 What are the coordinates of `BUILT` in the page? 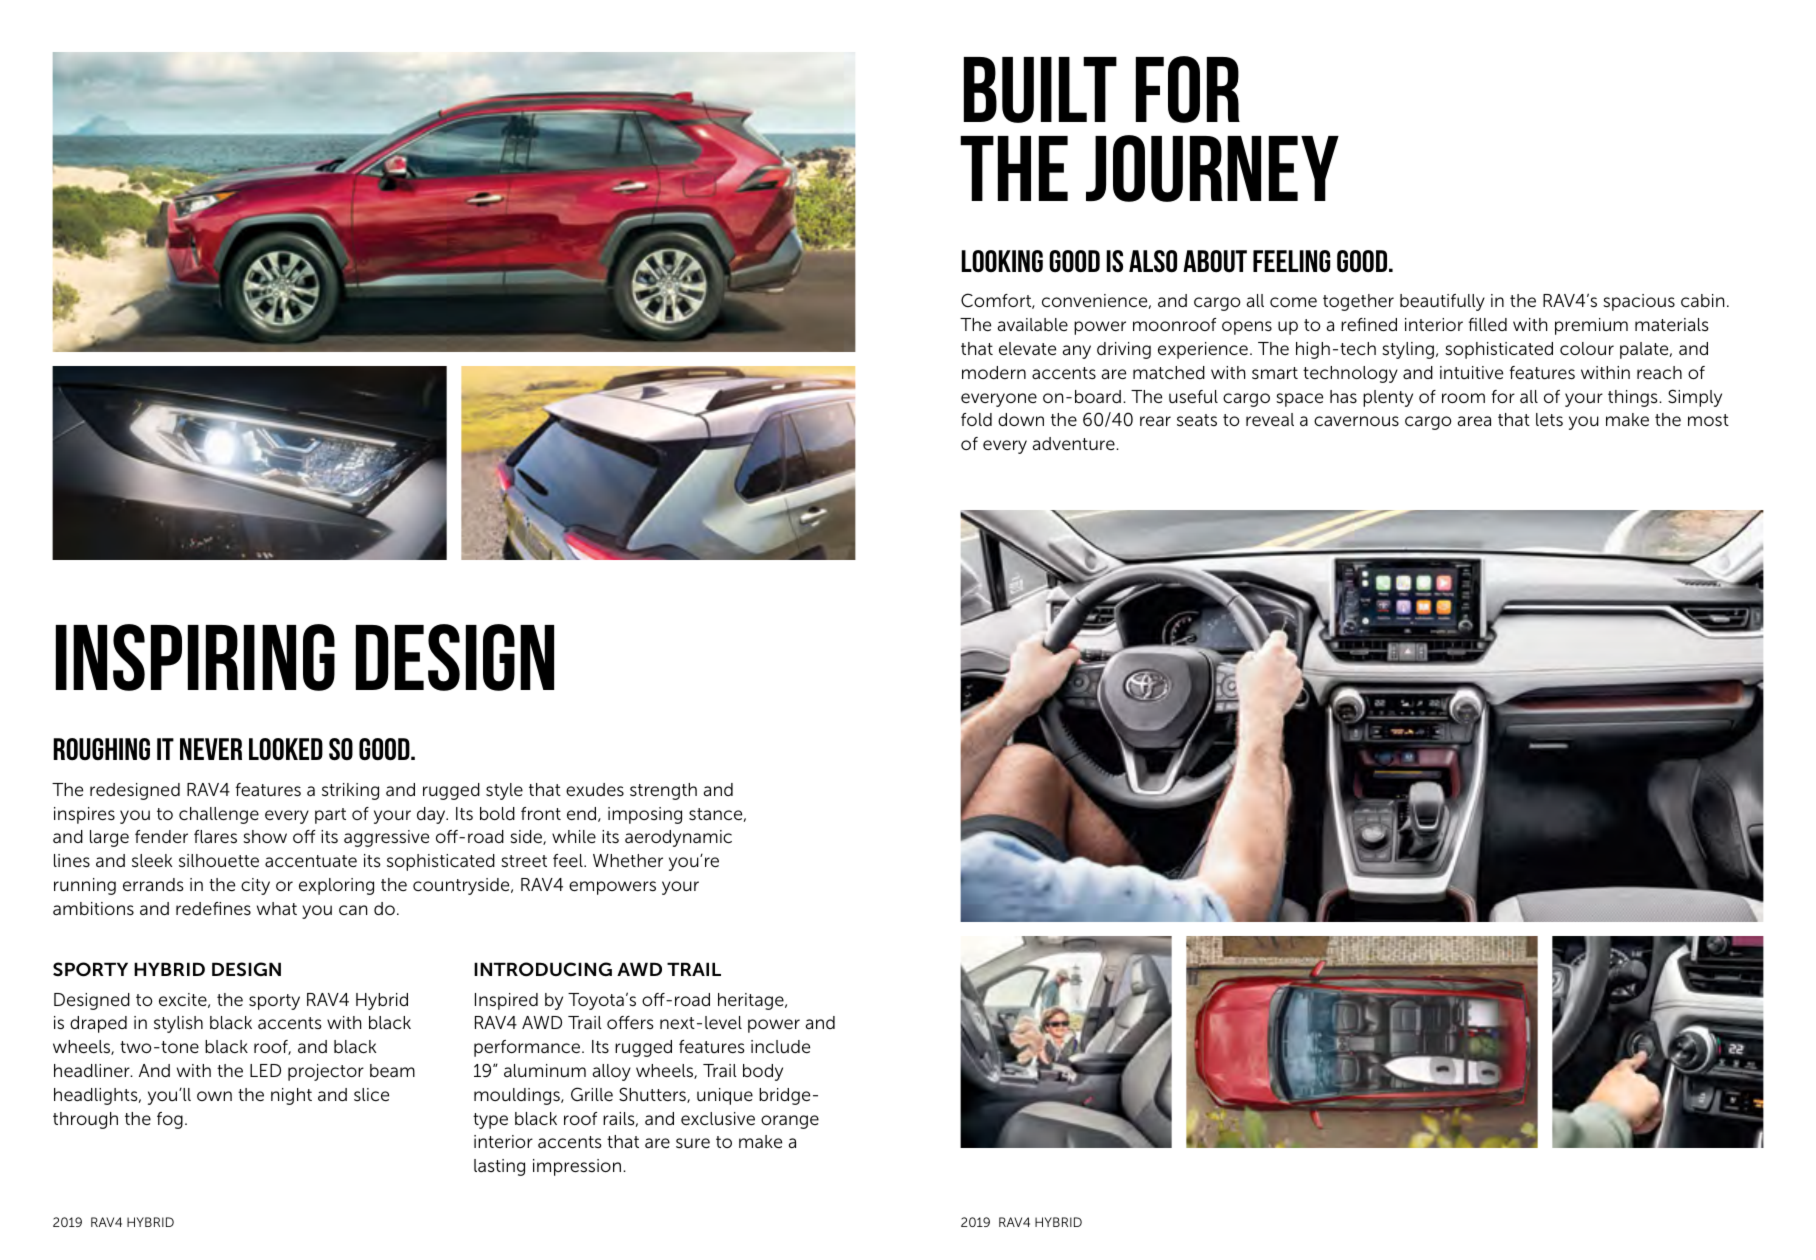 It's located at (1040, 90).
